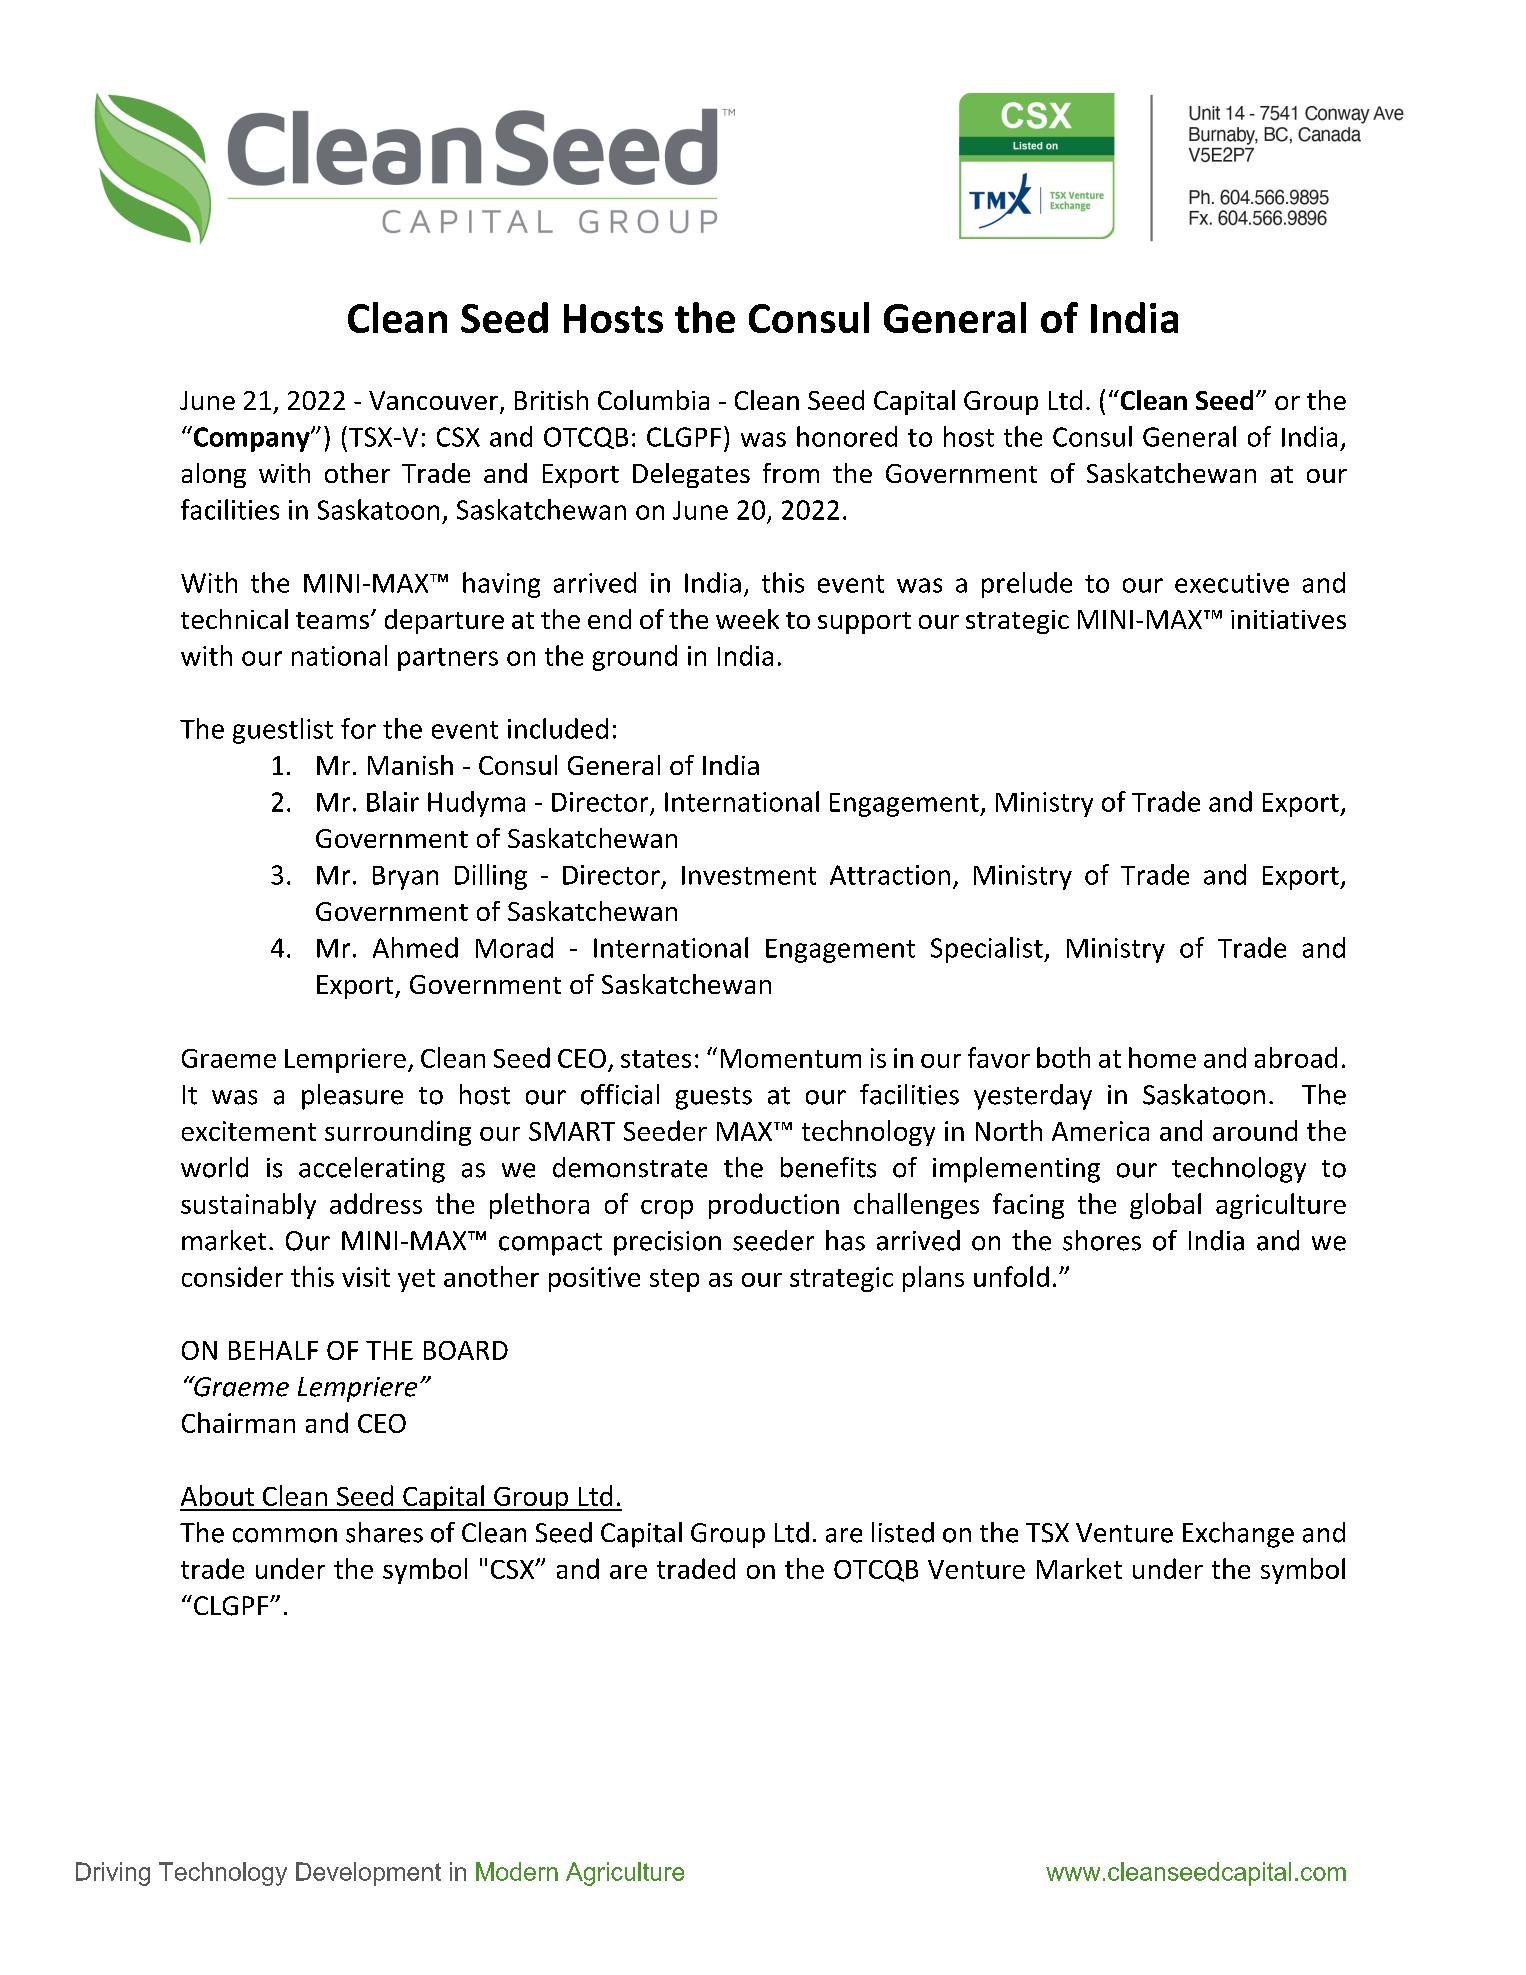  I want to click on Development, so click(368, 1874).
